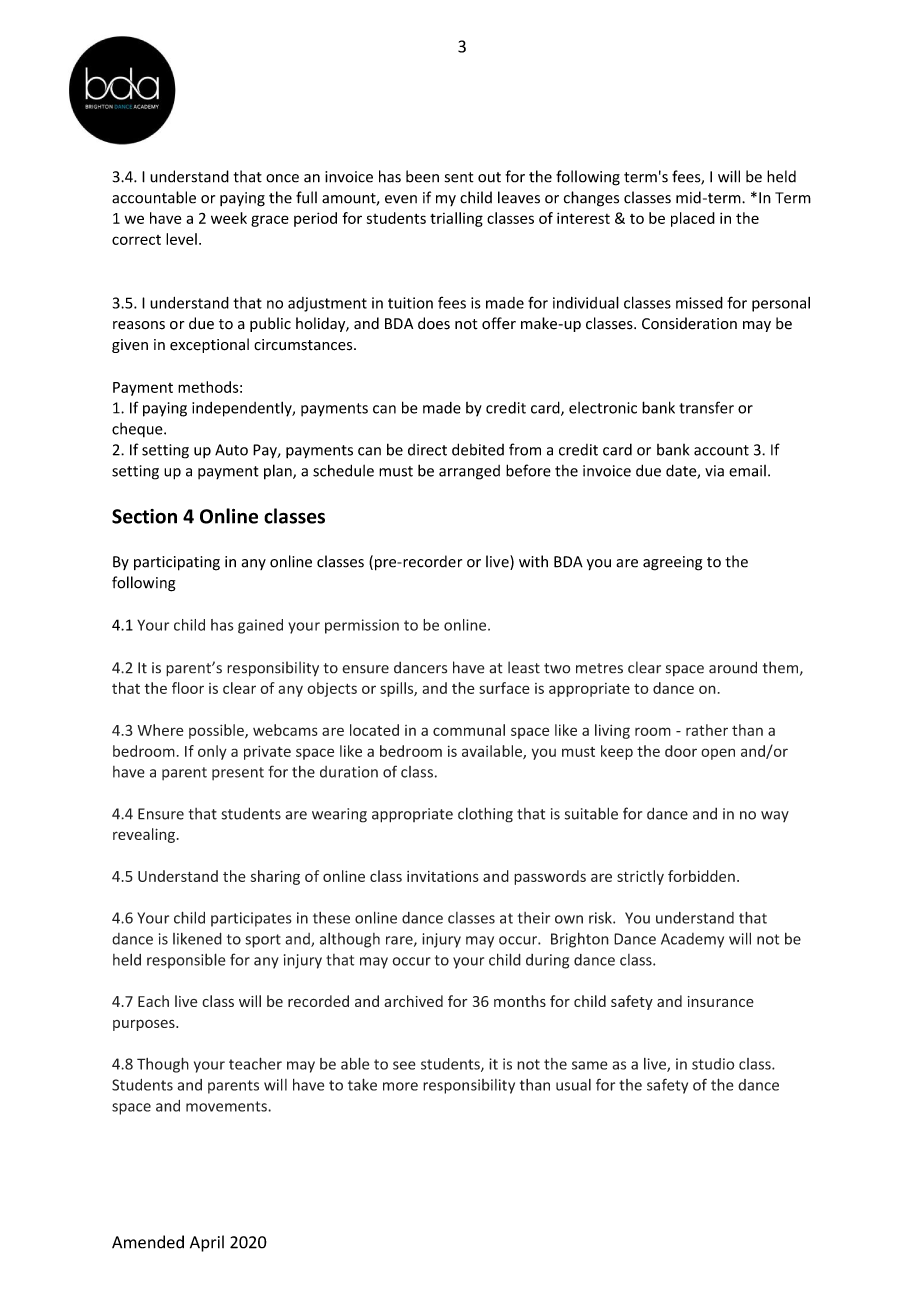 The height and width of the screenshot is (1308, 924). What do you see at coordinates (229, 218) in the screenshot?
I see `week` at bounding box center [229, 218].
